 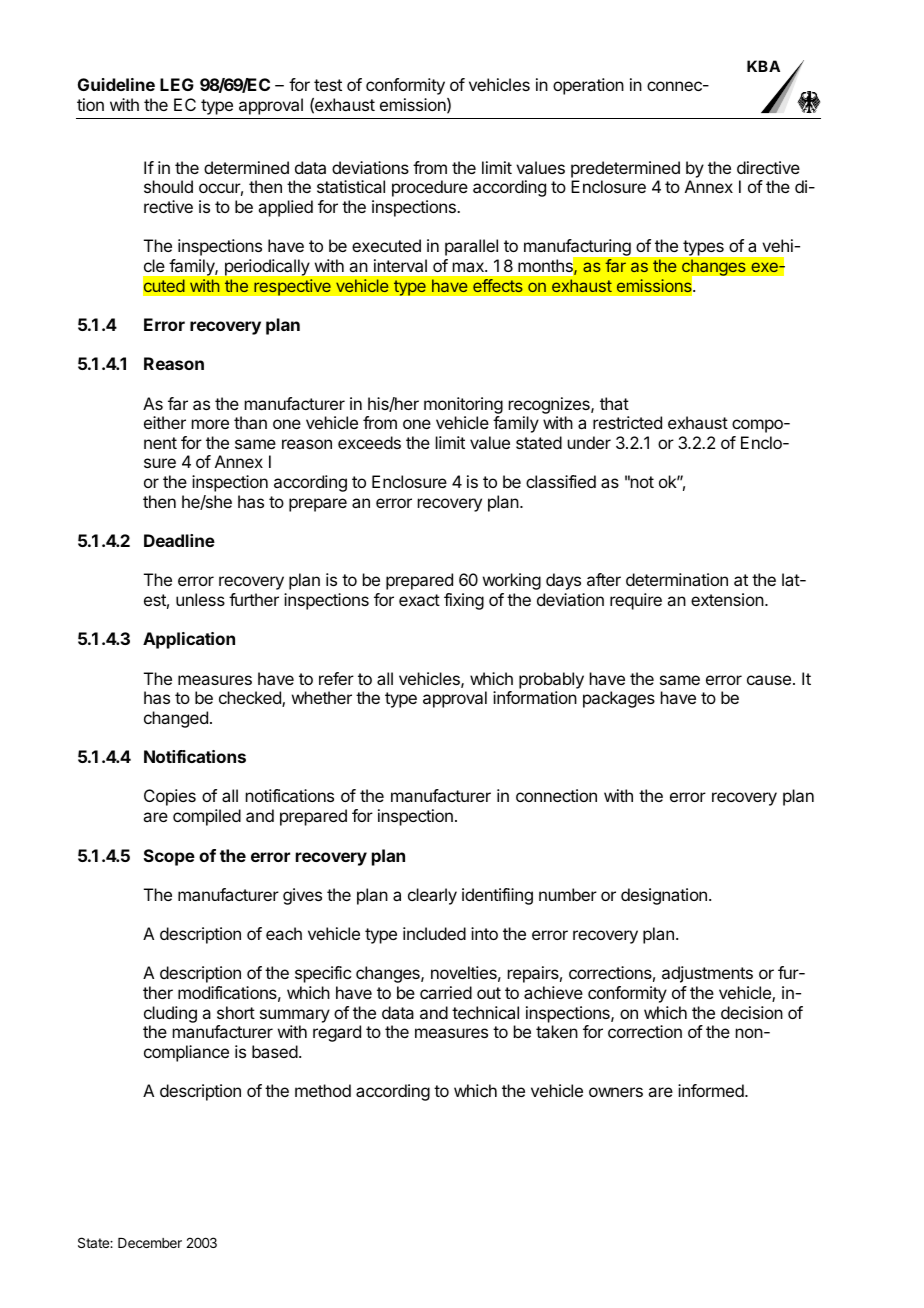 What do you see at coordinates (150, 1243) in the screenshot?
I see `December` at bounding box center [150, 1243].
